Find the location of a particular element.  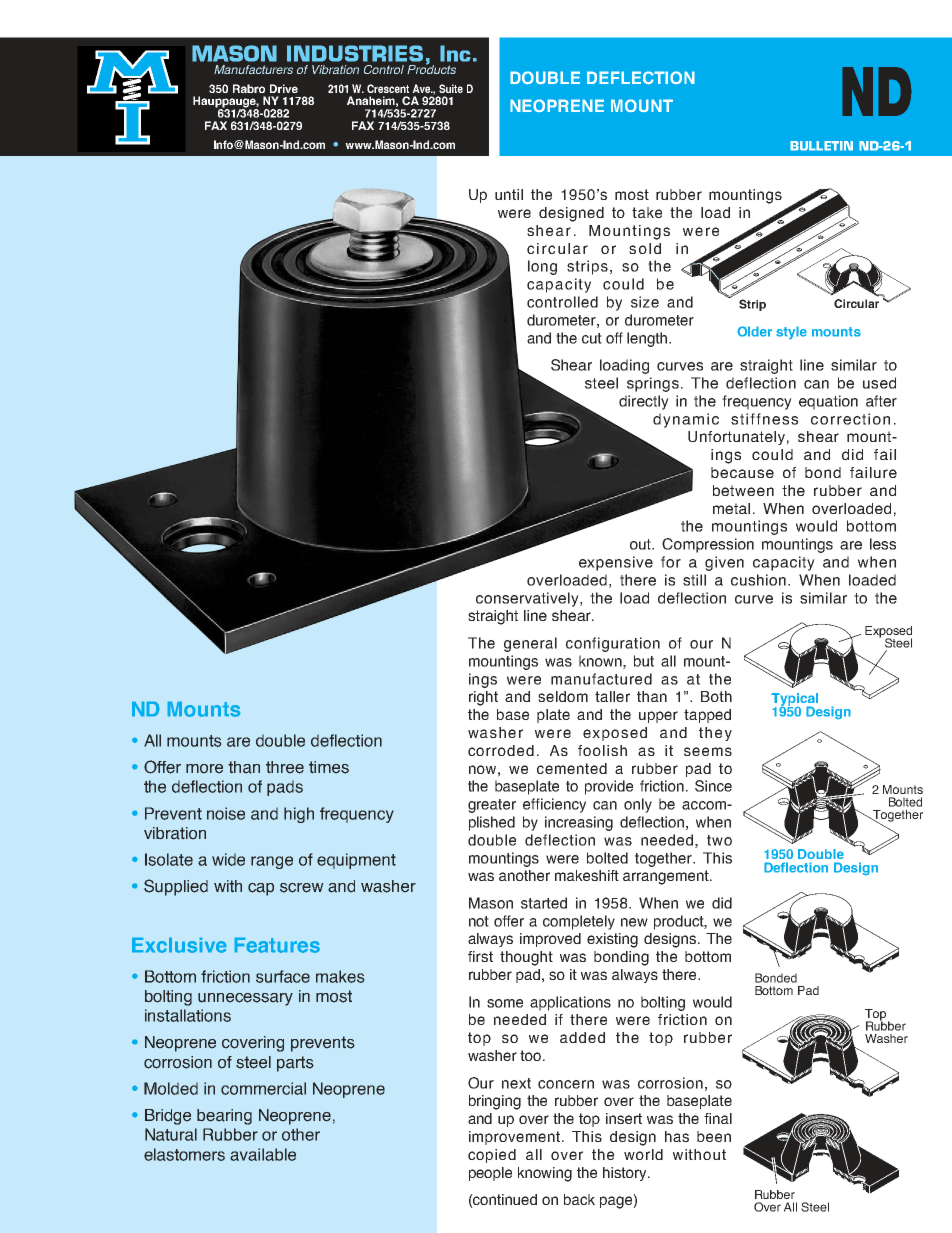

BULLETIN is located at coordinates (821, 146).
